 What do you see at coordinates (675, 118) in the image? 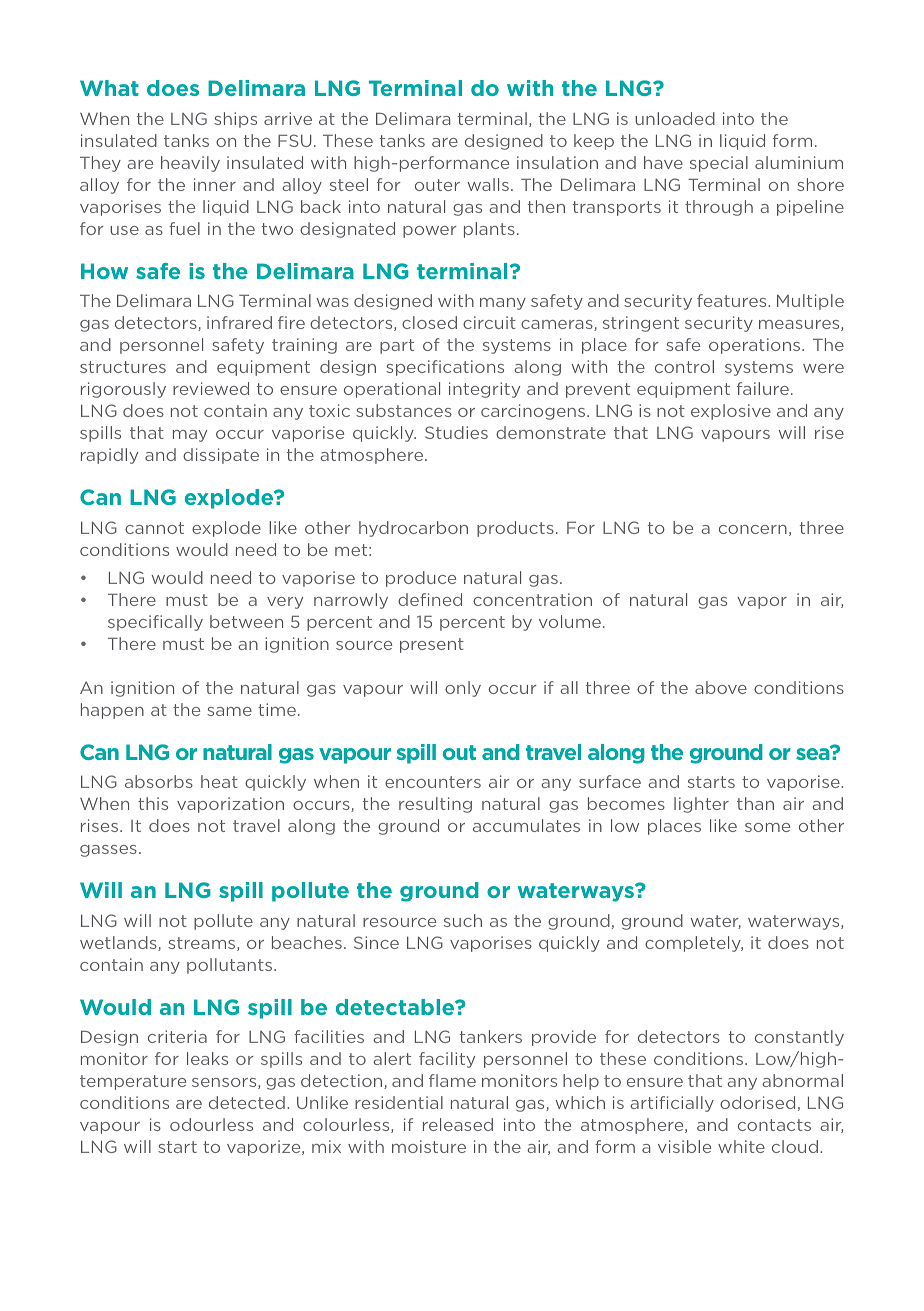
I see `unloaded` at bounding box center [675, 118].
